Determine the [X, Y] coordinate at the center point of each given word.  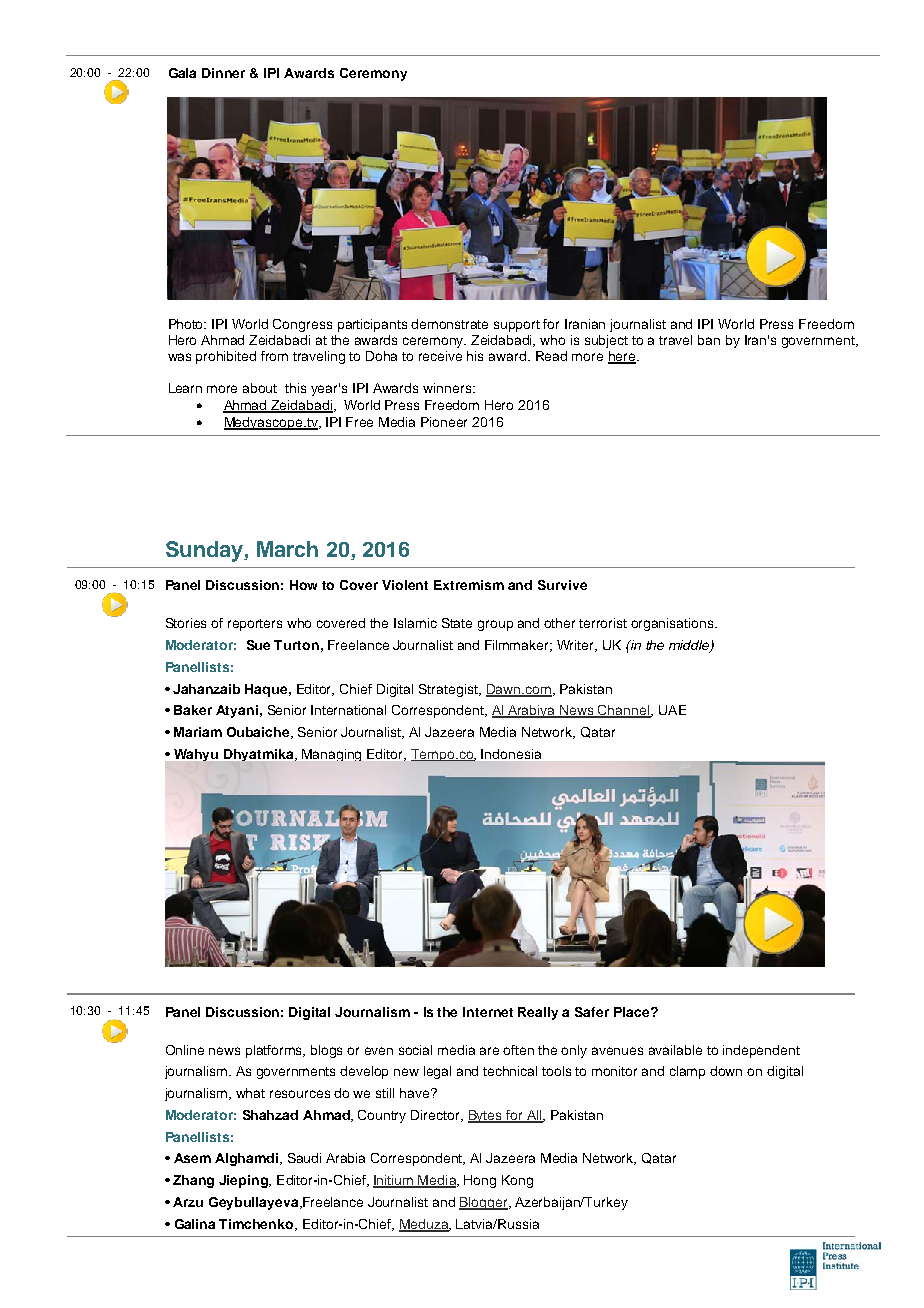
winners [448, 388]
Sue [258, 645]
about [260, 388]
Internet [488, 1012]
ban [709, 340]
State [457, 623]
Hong [480, 1181]
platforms [275, 1051]
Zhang [193, 1181]
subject [606, 341]
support [517, 326]
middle [690, 646]
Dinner [223, 73]
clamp [687, 1072]
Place [633, 1012]
